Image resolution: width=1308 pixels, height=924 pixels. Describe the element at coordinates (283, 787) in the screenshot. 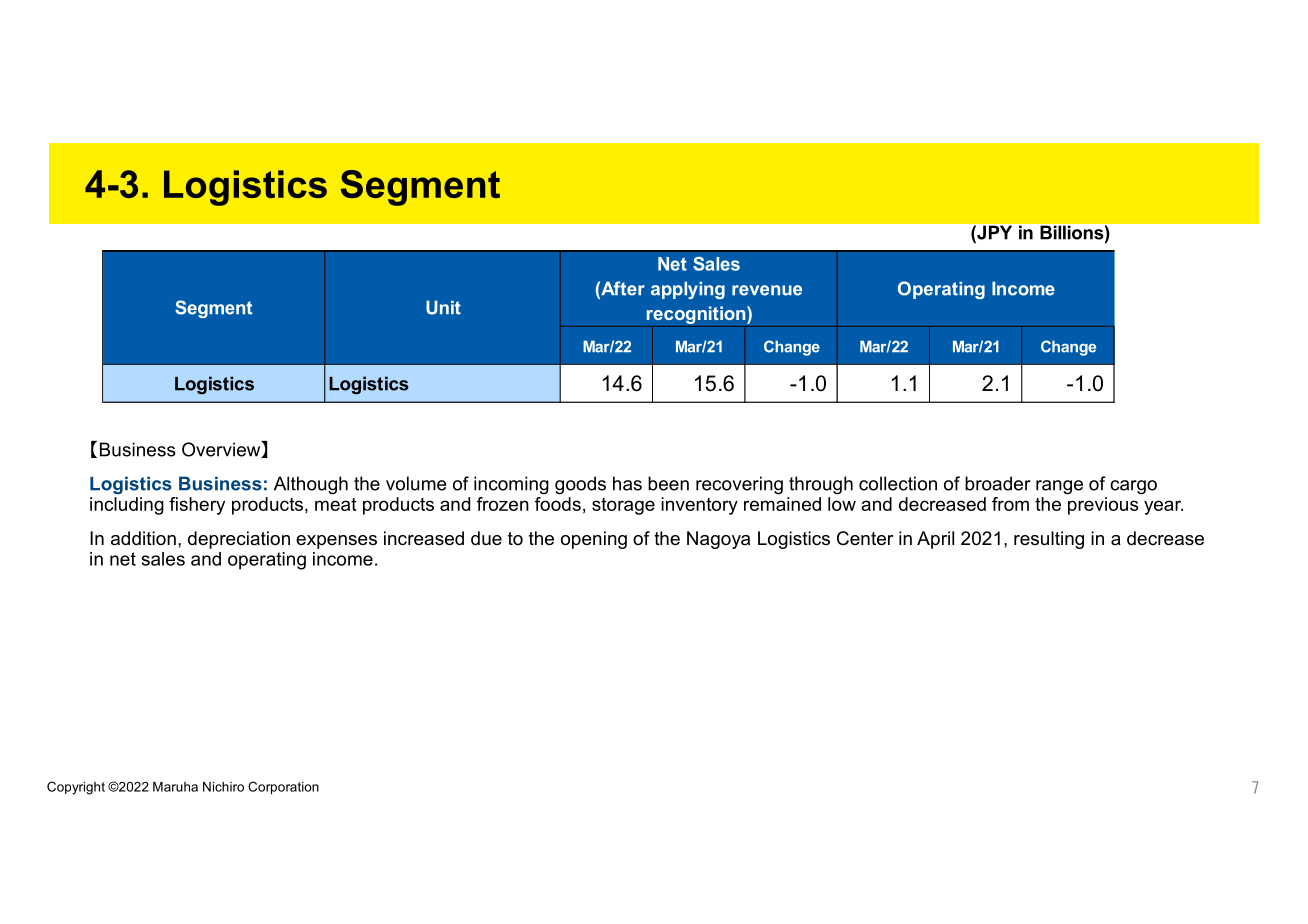

I see `Corporation` at that location.
